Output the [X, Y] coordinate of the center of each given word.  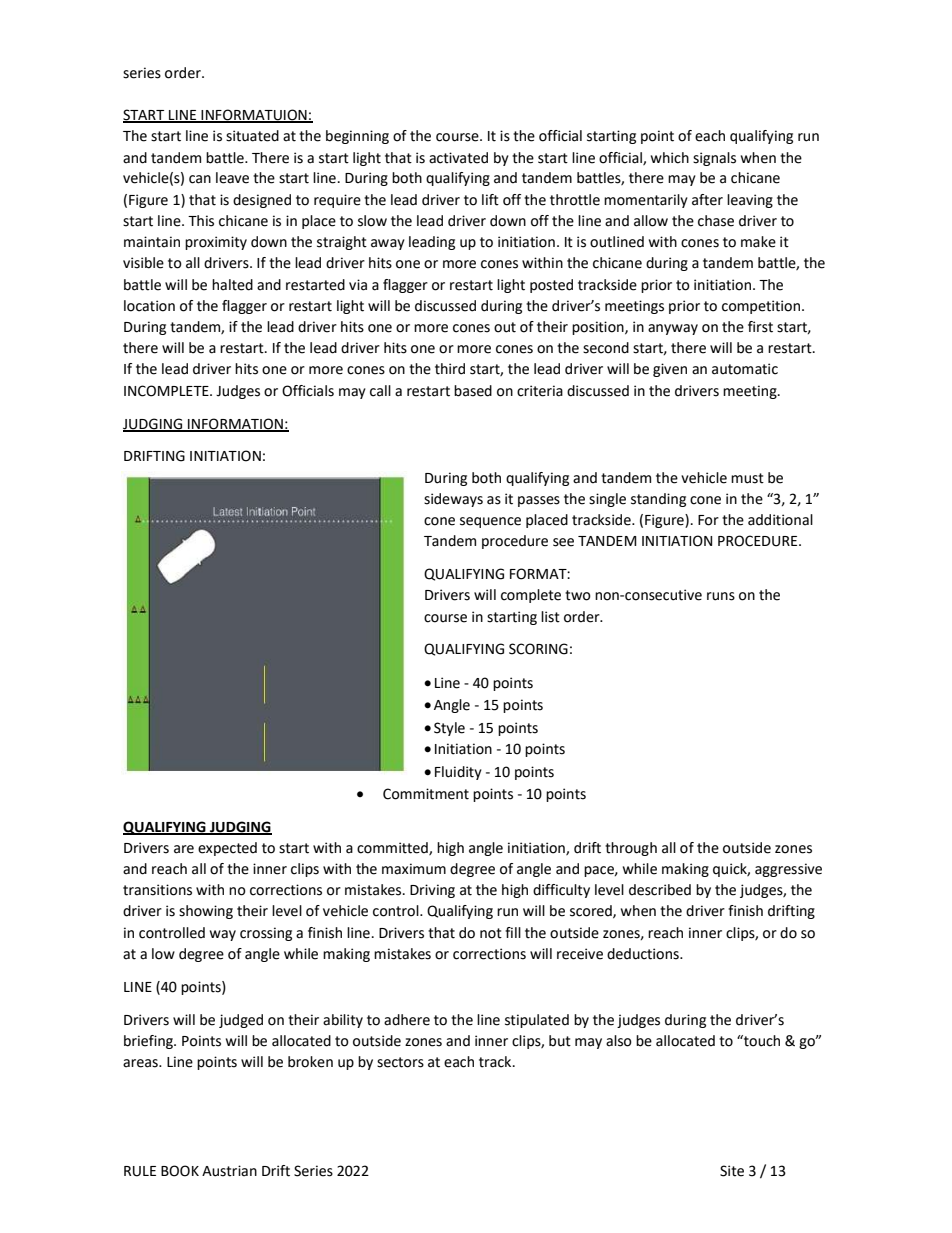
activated [458, 158]
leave [232, 178]
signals [714, 159]
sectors [400, 1062]
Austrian [229, 1171]
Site [732, 1171]
